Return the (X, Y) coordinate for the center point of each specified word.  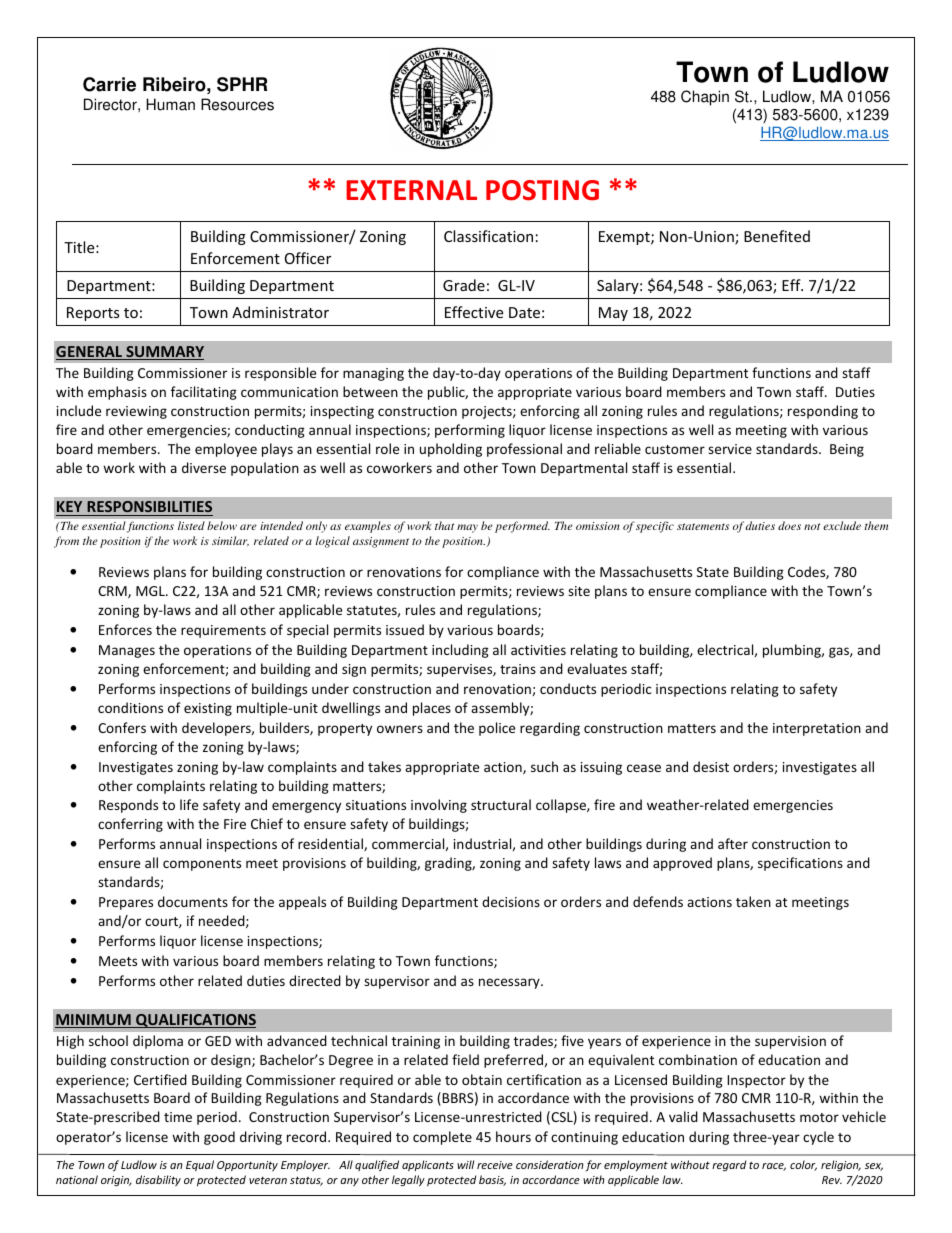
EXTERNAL (411, 190)
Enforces (125, 629)
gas (840, 652)
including (460, 651)
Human (170, 104)
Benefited (777, 236)
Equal (200, 1165)
